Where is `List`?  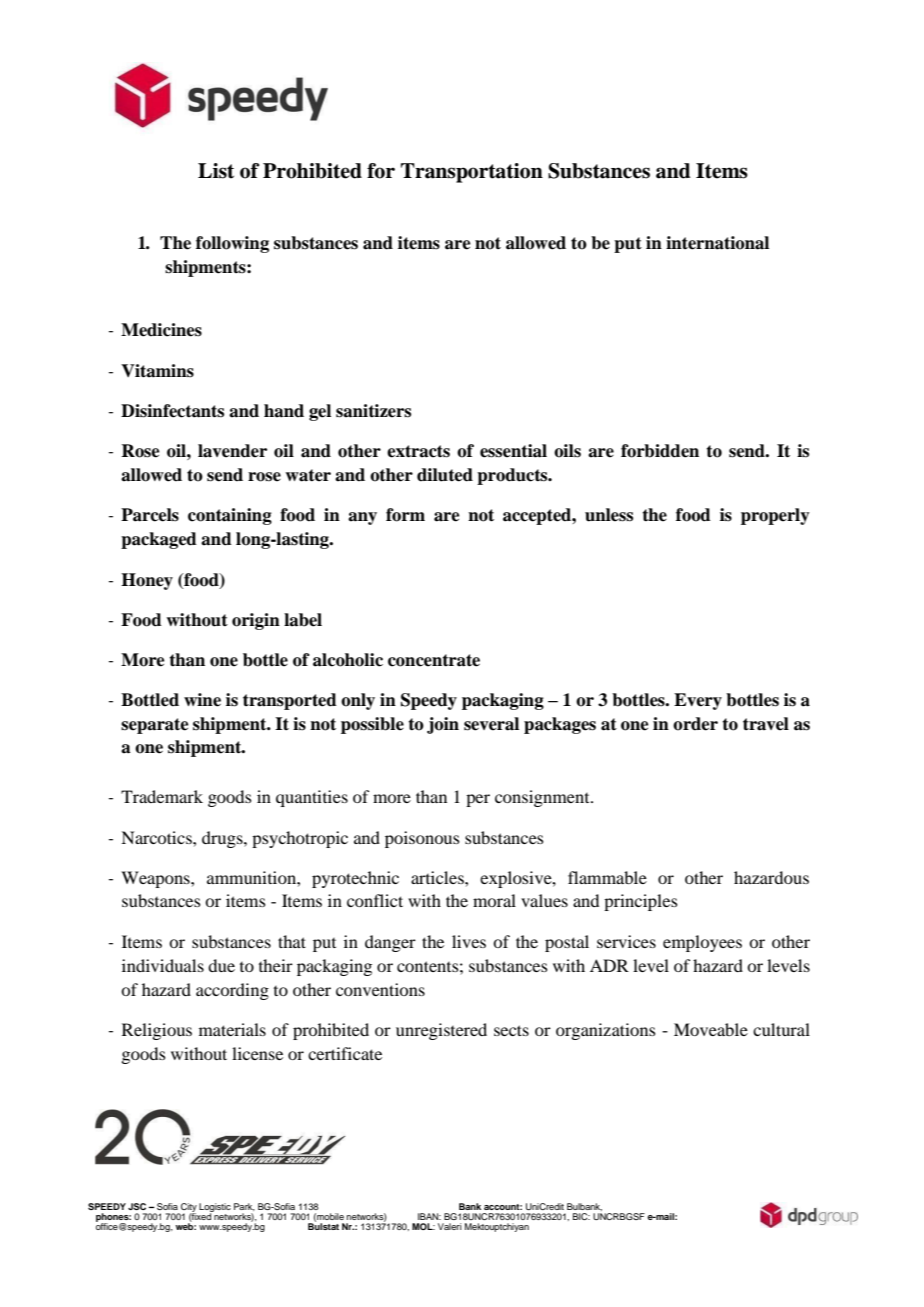
List is located at coordinates (216, 171).
